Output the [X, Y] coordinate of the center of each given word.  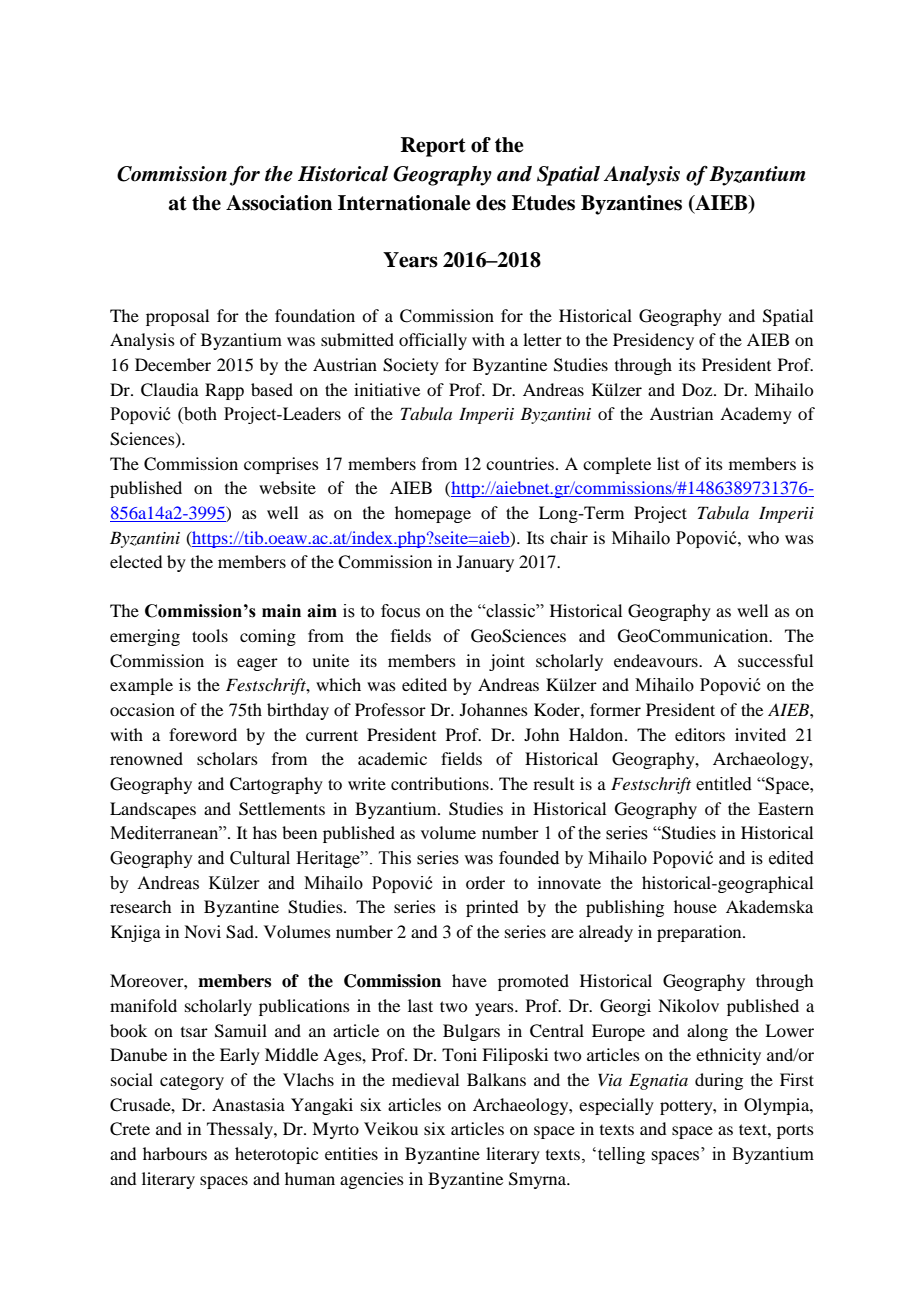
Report [433, 147]
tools [210, 635]
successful [775, 660]
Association [279, 203]
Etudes [543, 203]
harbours [175, 1153]
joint [507, 662]
